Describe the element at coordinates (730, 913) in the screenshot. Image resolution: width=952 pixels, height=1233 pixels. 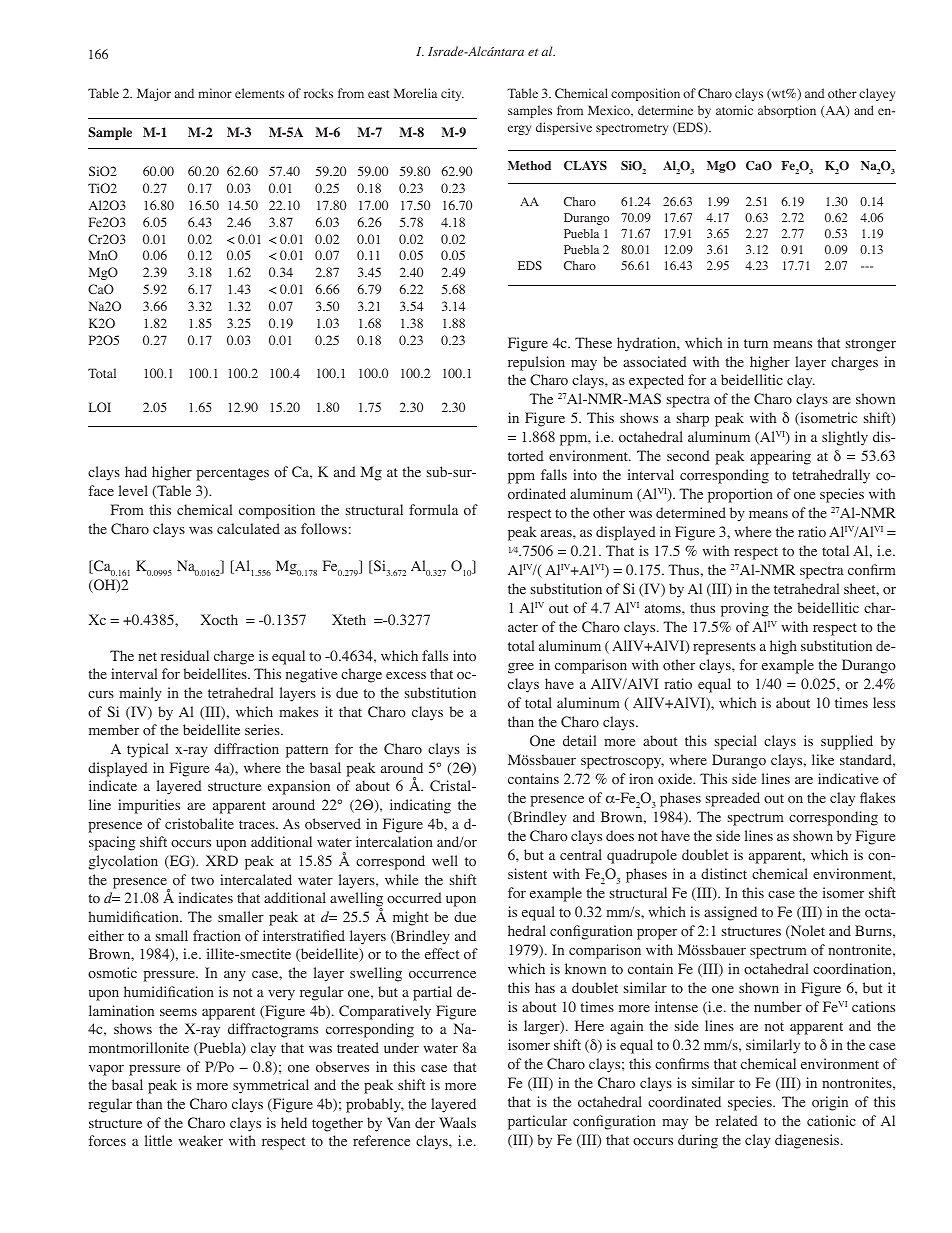
I see `assigned` at that location.
